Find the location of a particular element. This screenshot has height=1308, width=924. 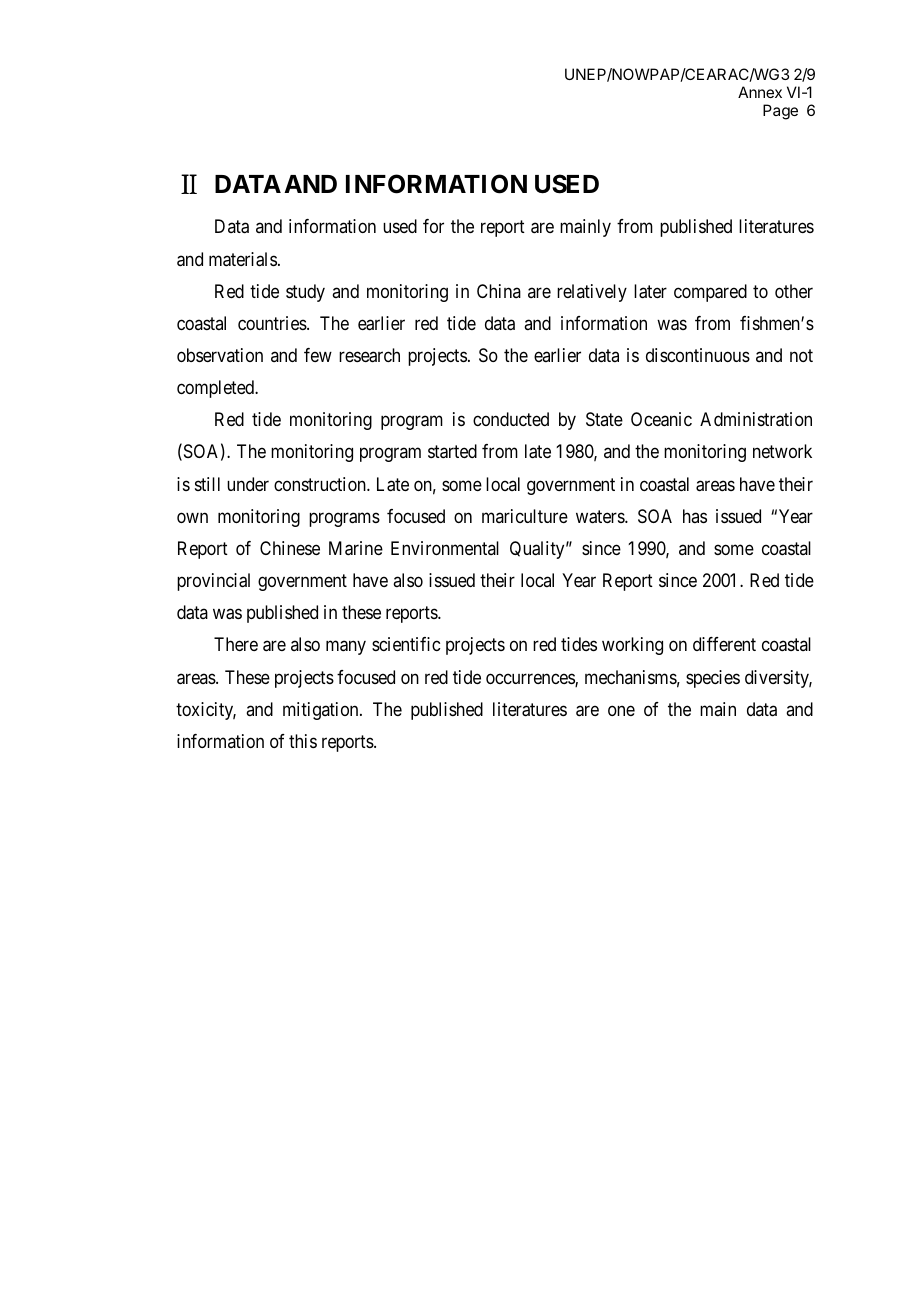

China is located at coordinates (499, 291).
